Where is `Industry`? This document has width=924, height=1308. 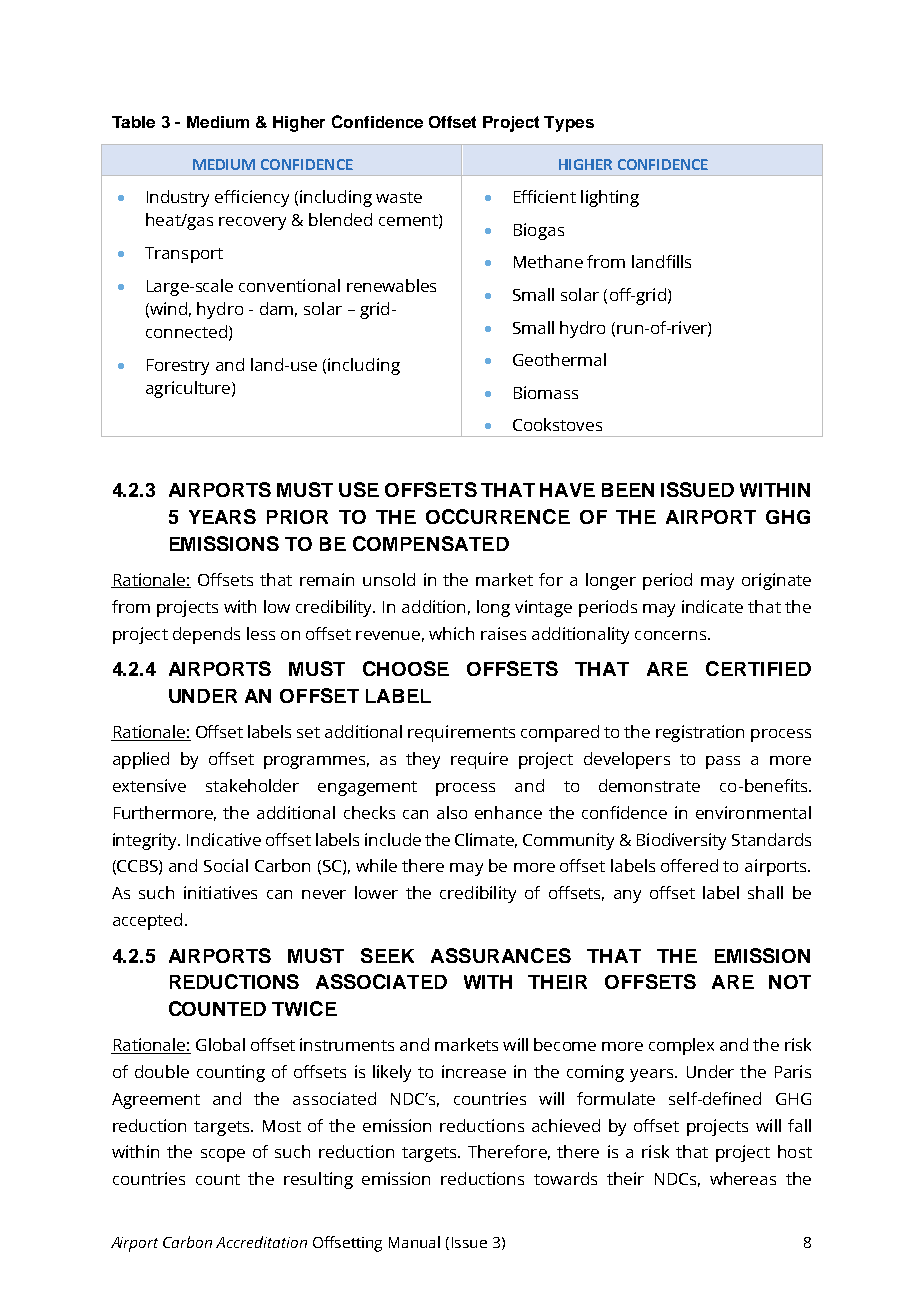 Industry is located at coordinates (178, 198).
